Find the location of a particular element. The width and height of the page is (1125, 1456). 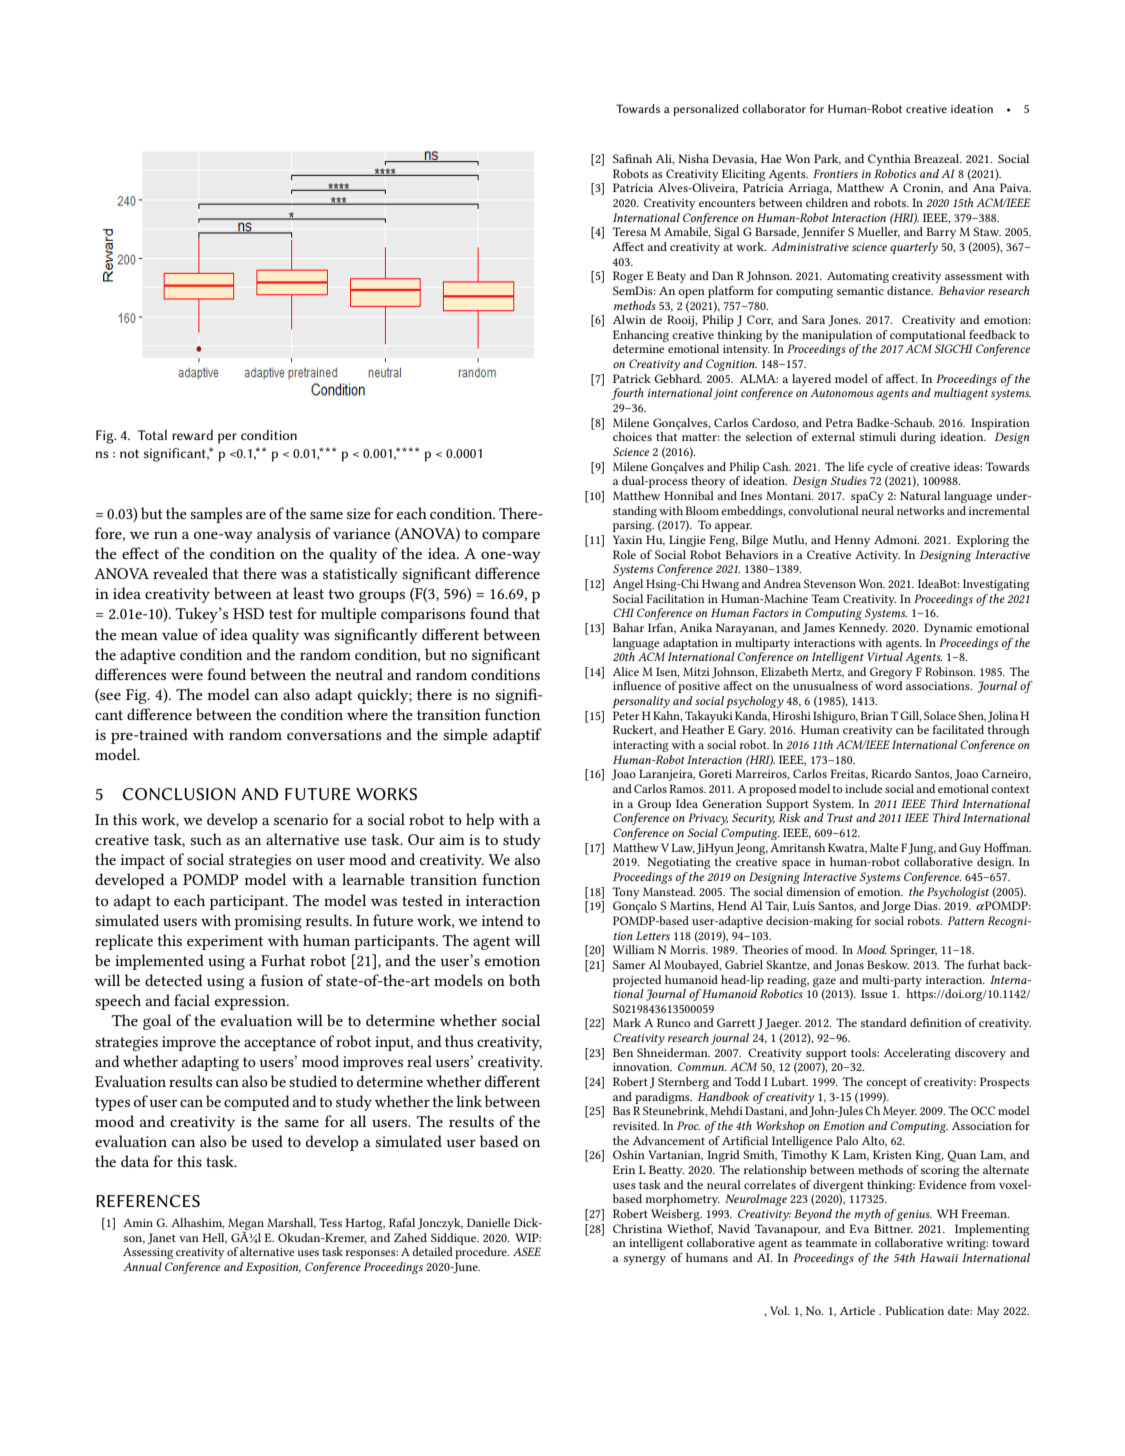

both is located at coordinates (524, 980).
